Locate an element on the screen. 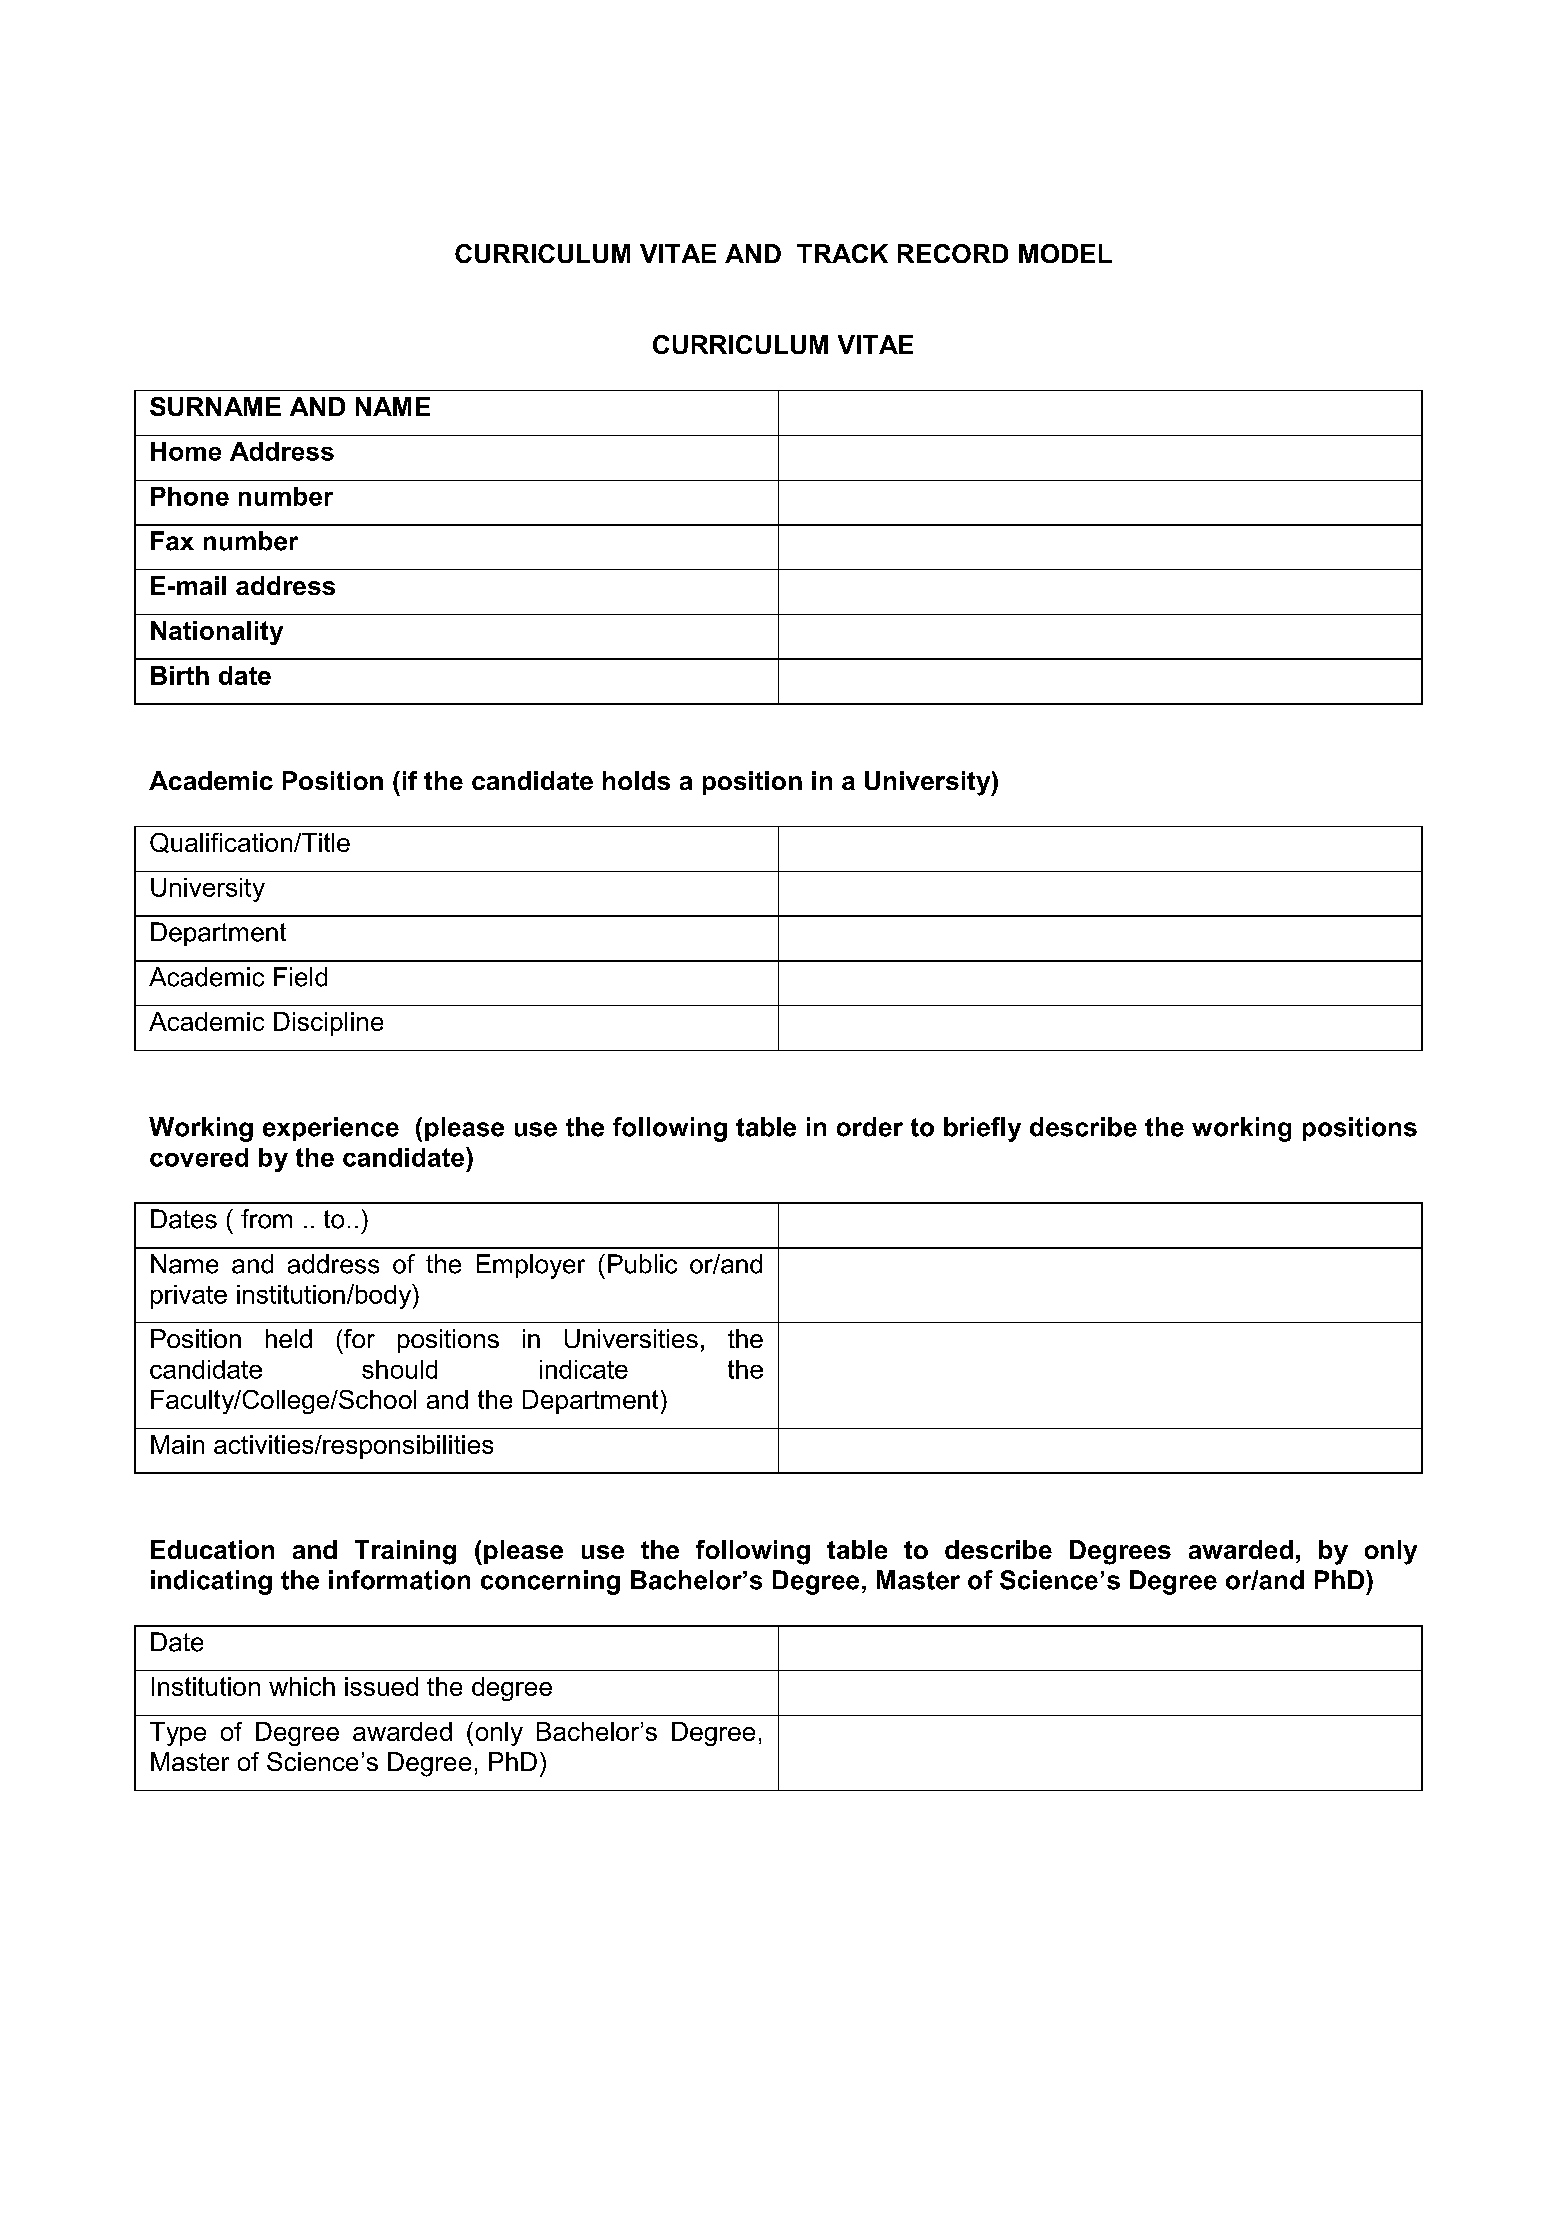 The height and width of the screenshot is (2218, 1567). Public is located at coordinates (642, 1264).
